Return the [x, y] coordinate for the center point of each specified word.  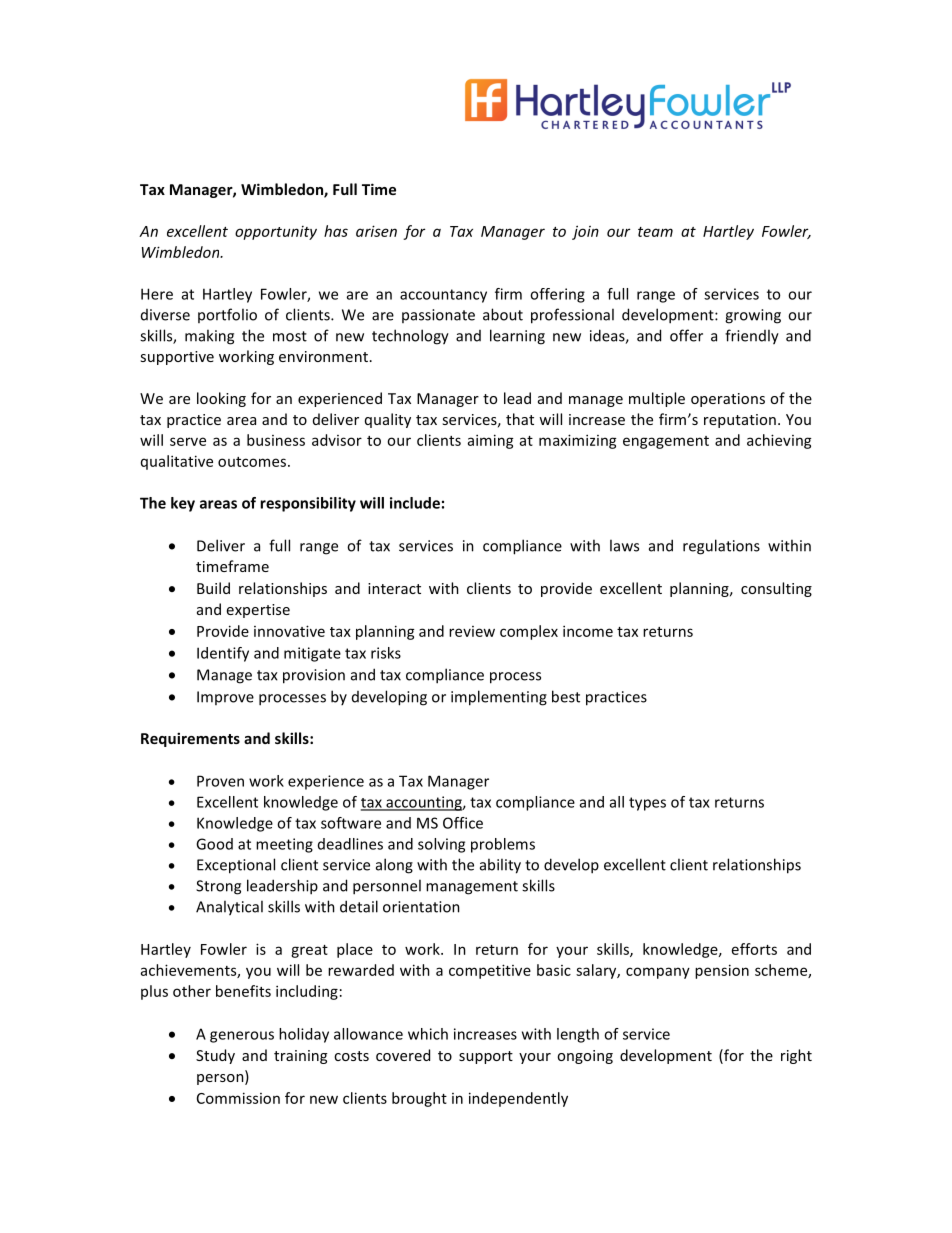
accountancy [443, 296]
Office [463, 823]
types [647, 804]
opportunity [276, 233]
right [796, 1056]
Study [215, 1056]
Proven [220, 781]
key [183, 504]
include [415, 503]
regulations [721, 547]
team [655, 232]
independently [518, 1099]
